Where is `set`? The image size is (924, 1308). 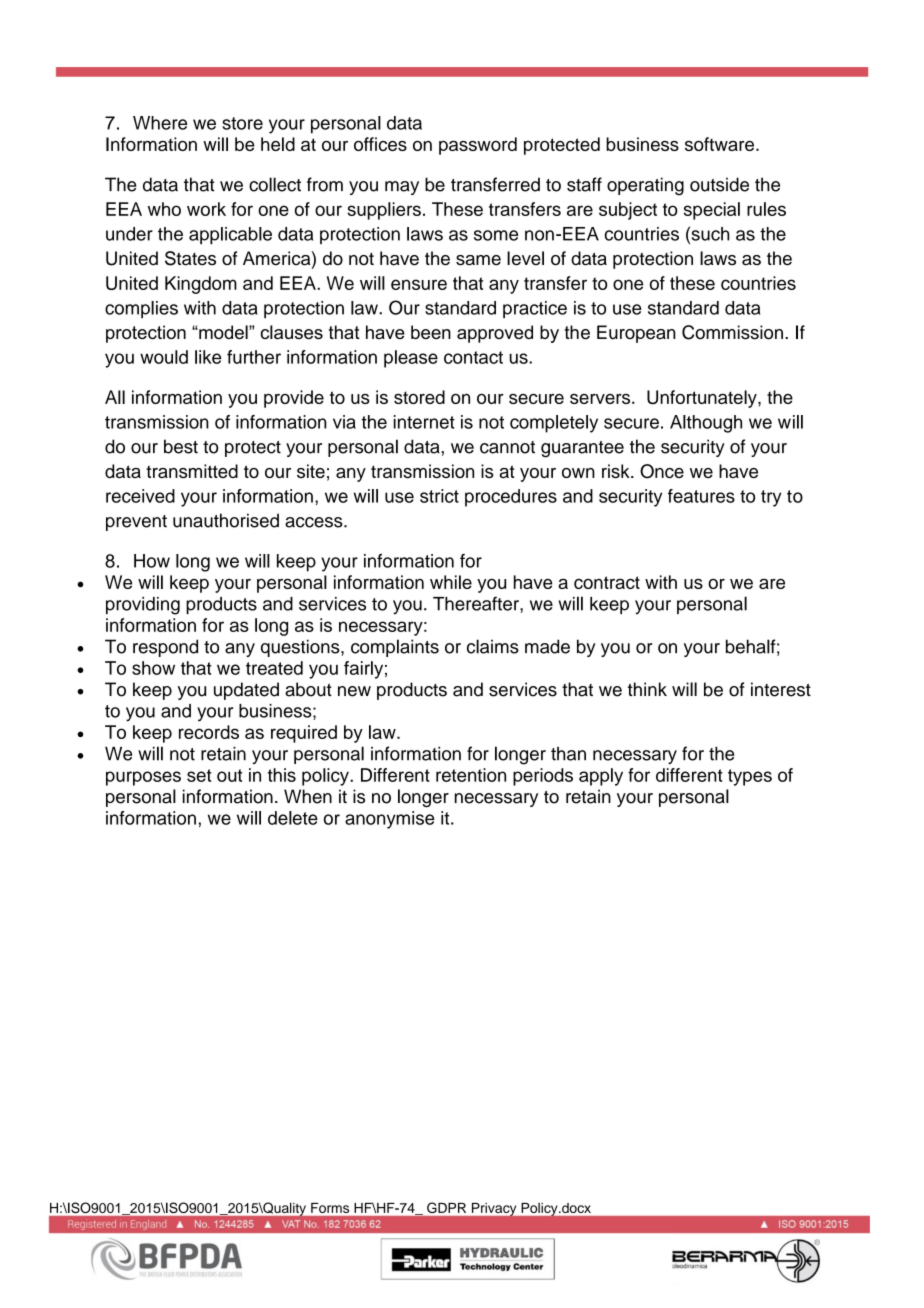 set is located at coordinates (199, 775).
